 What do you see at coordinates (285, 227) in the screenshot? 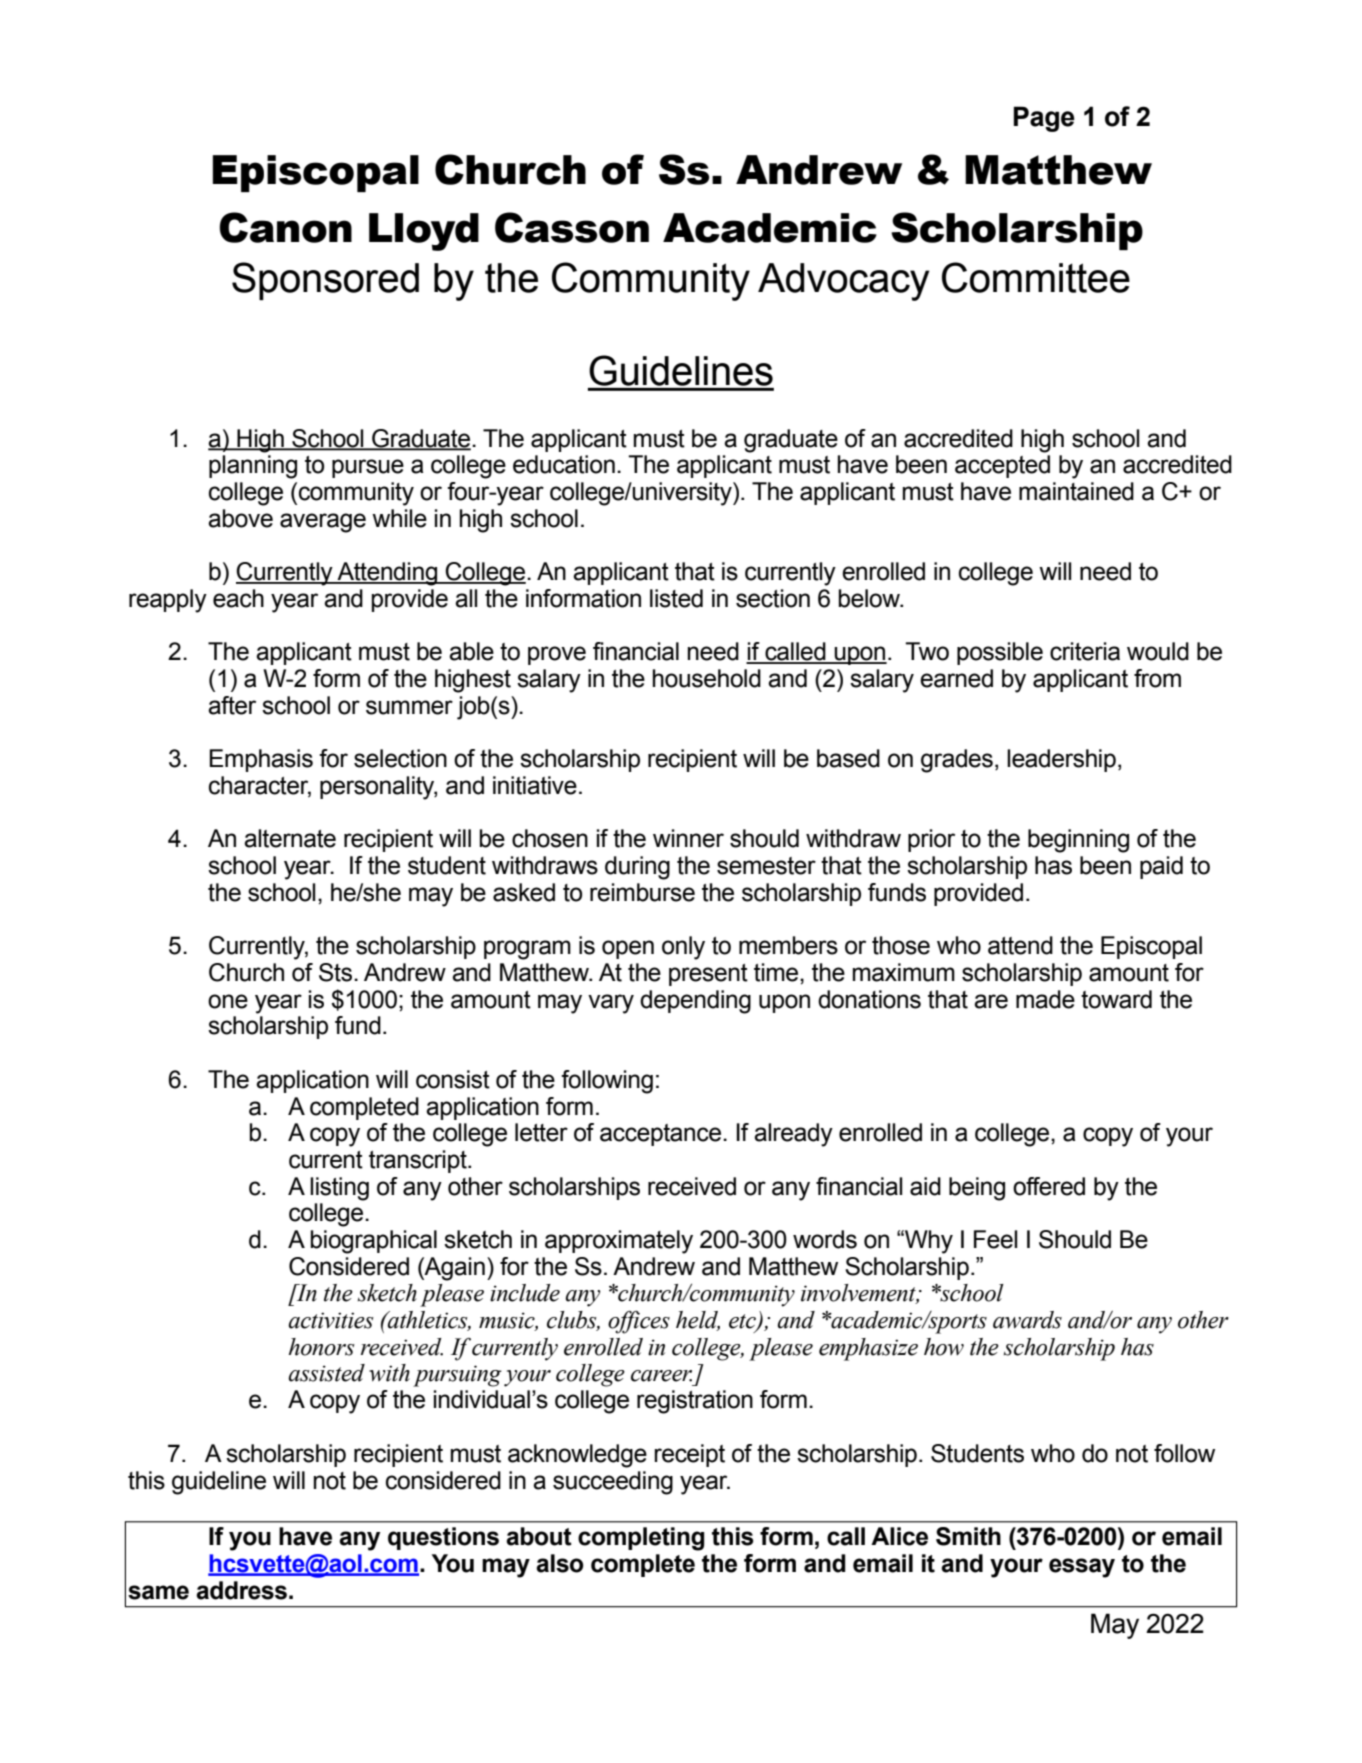
I see `Canon` at bounding box center [285, 227].
